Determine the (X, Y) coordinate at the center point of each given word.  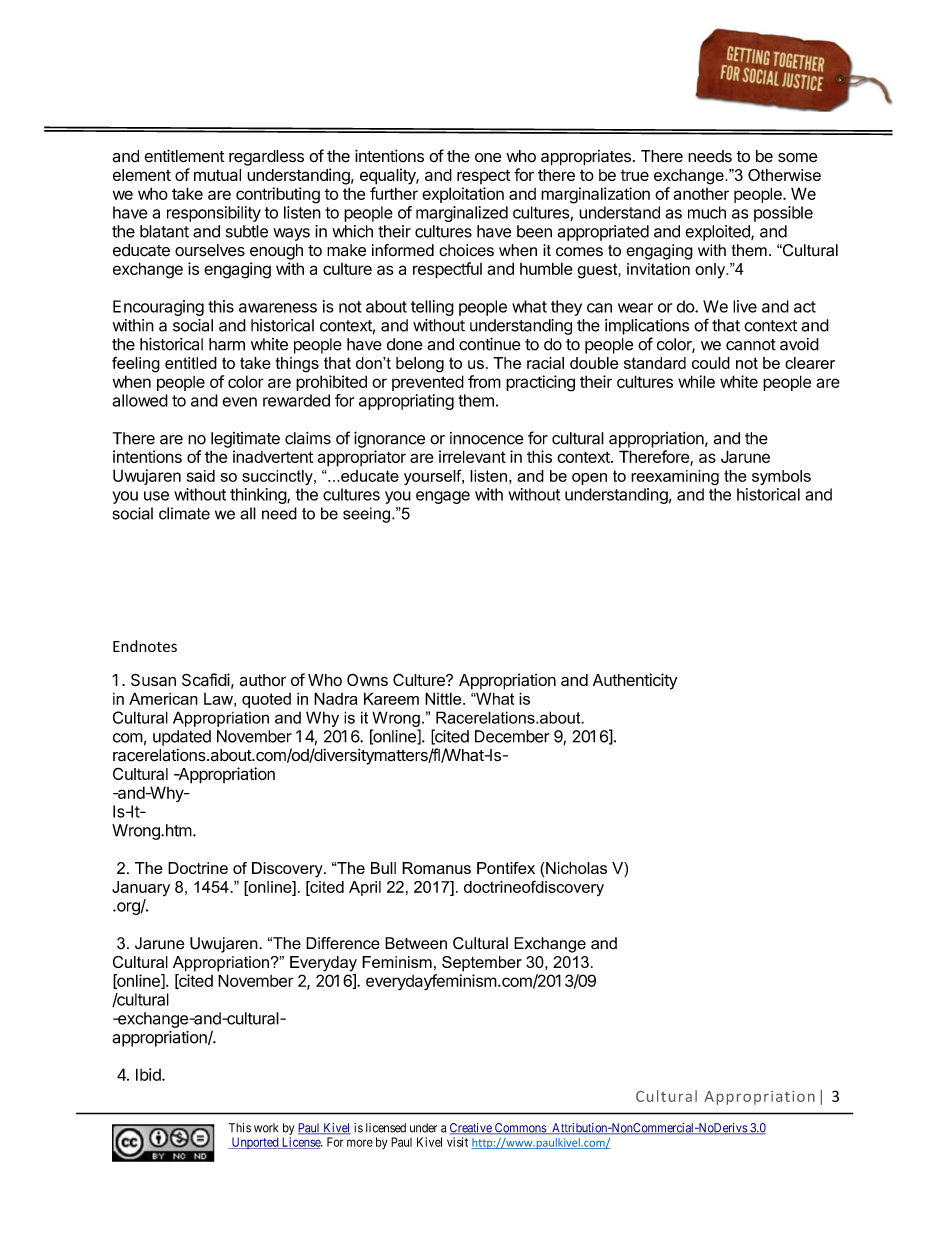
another (701, 194)
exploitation (463, 195)
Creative (471, 1129)
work (266, 1128)
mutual (217, 175)
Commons (520, 1129)
